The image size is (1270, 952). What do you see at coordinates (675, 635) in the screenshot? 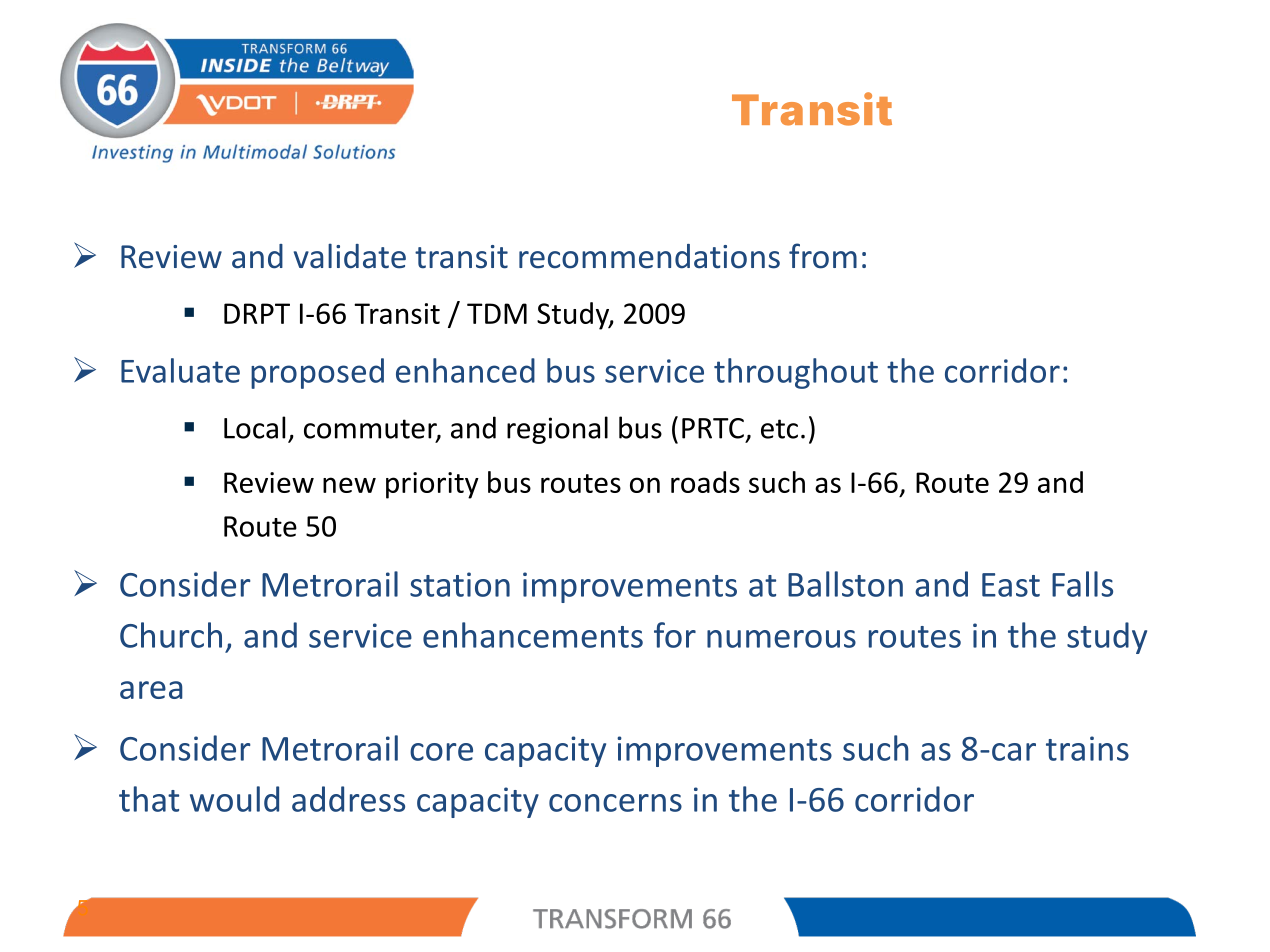
I see `for` at bounding box center [675, 635].
